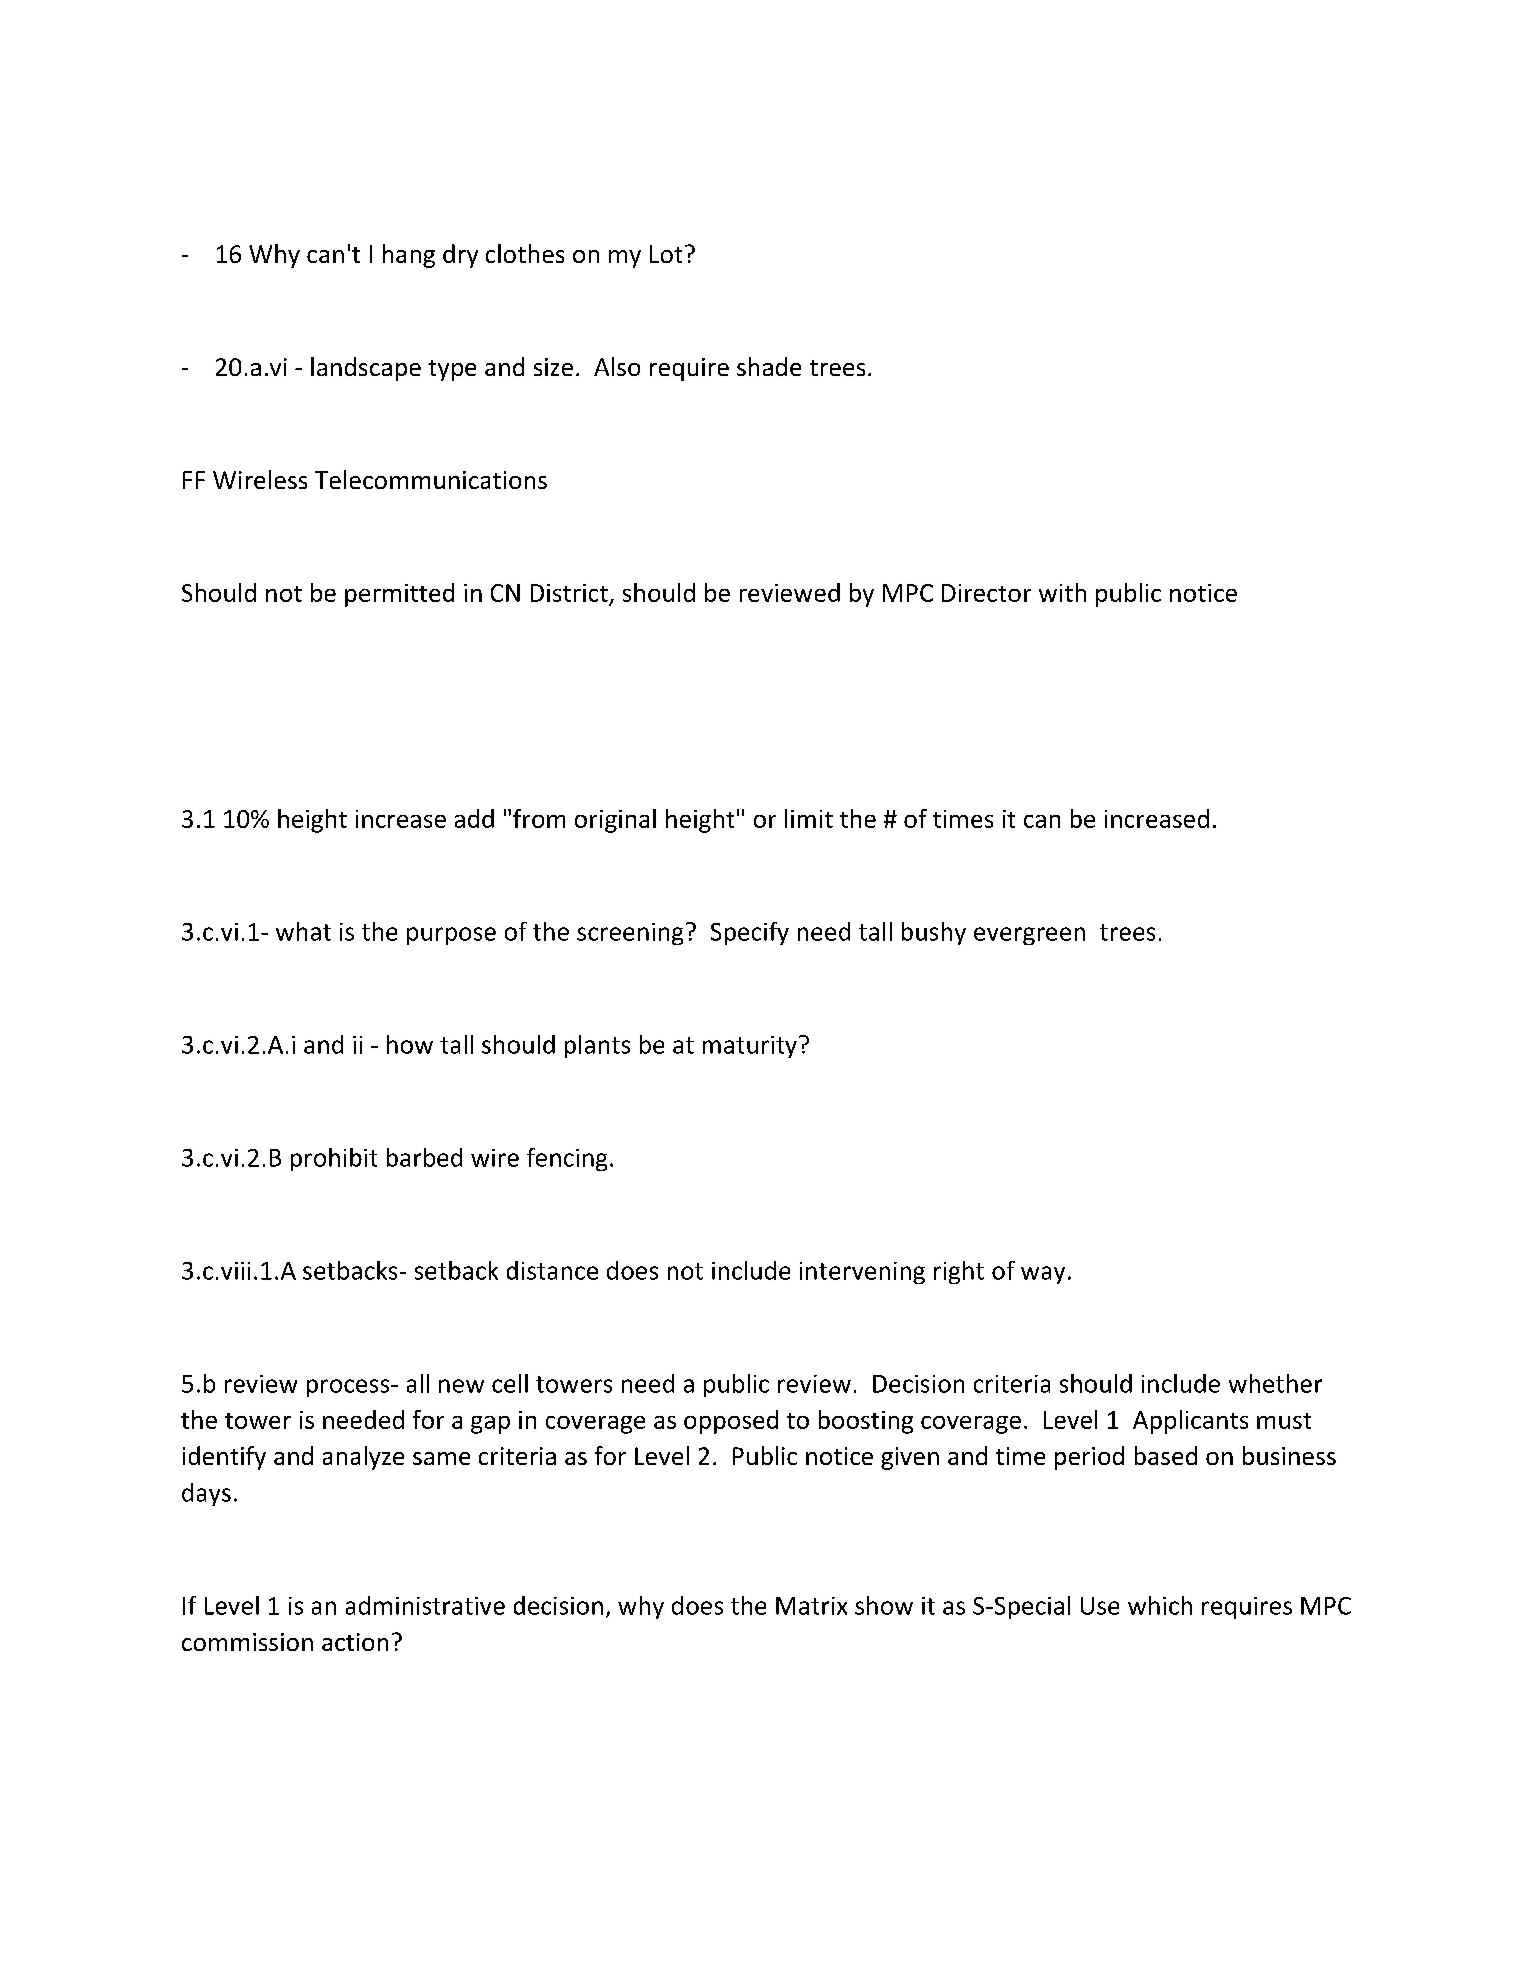 The width and height of the image is (1536, 1988). Describe the element at coordinates (986, 593) in the image. I see `Director` at that location.
